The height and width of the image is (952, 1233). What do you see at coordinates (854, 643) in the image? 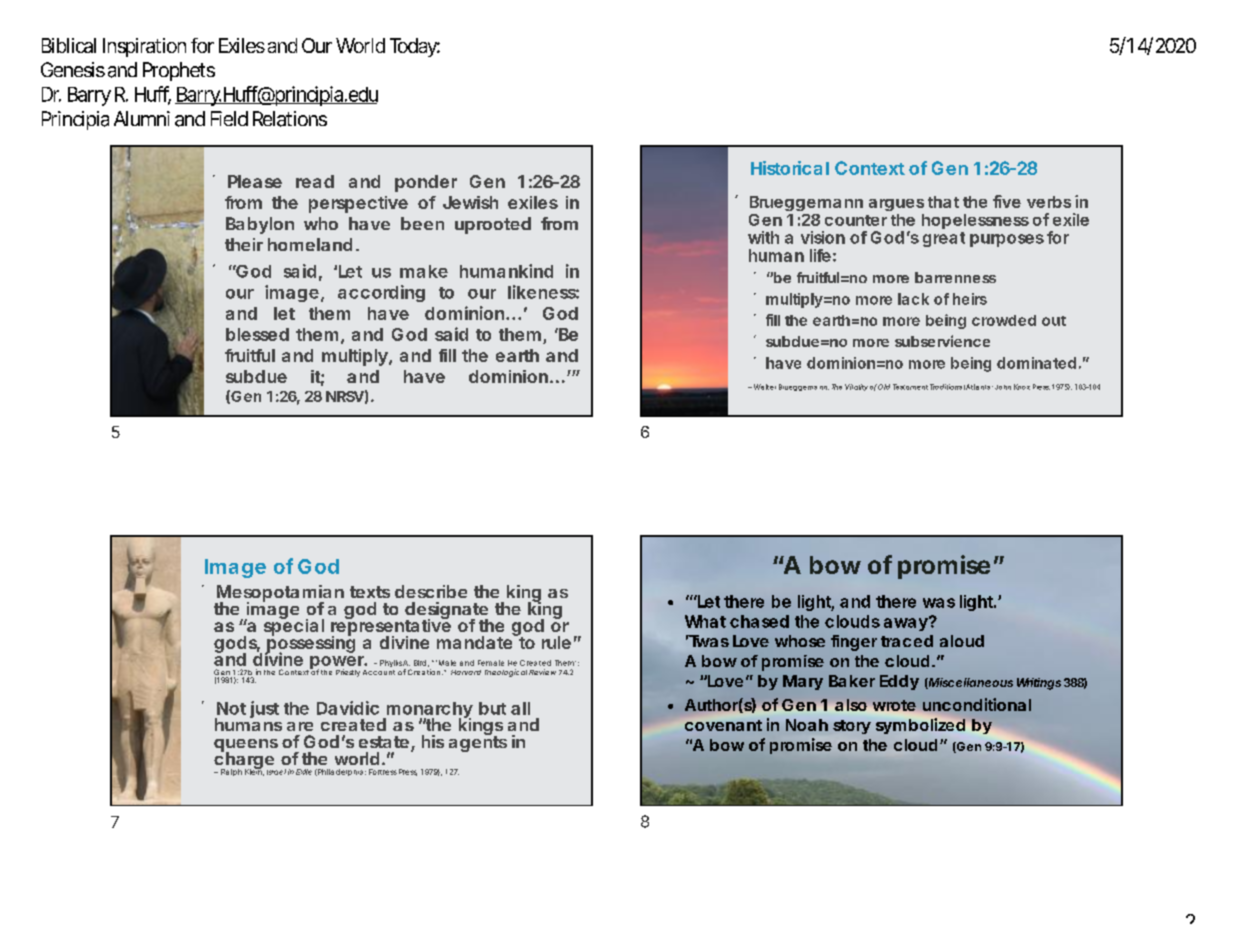
I see `finger` at bounding box center [854, 643].
